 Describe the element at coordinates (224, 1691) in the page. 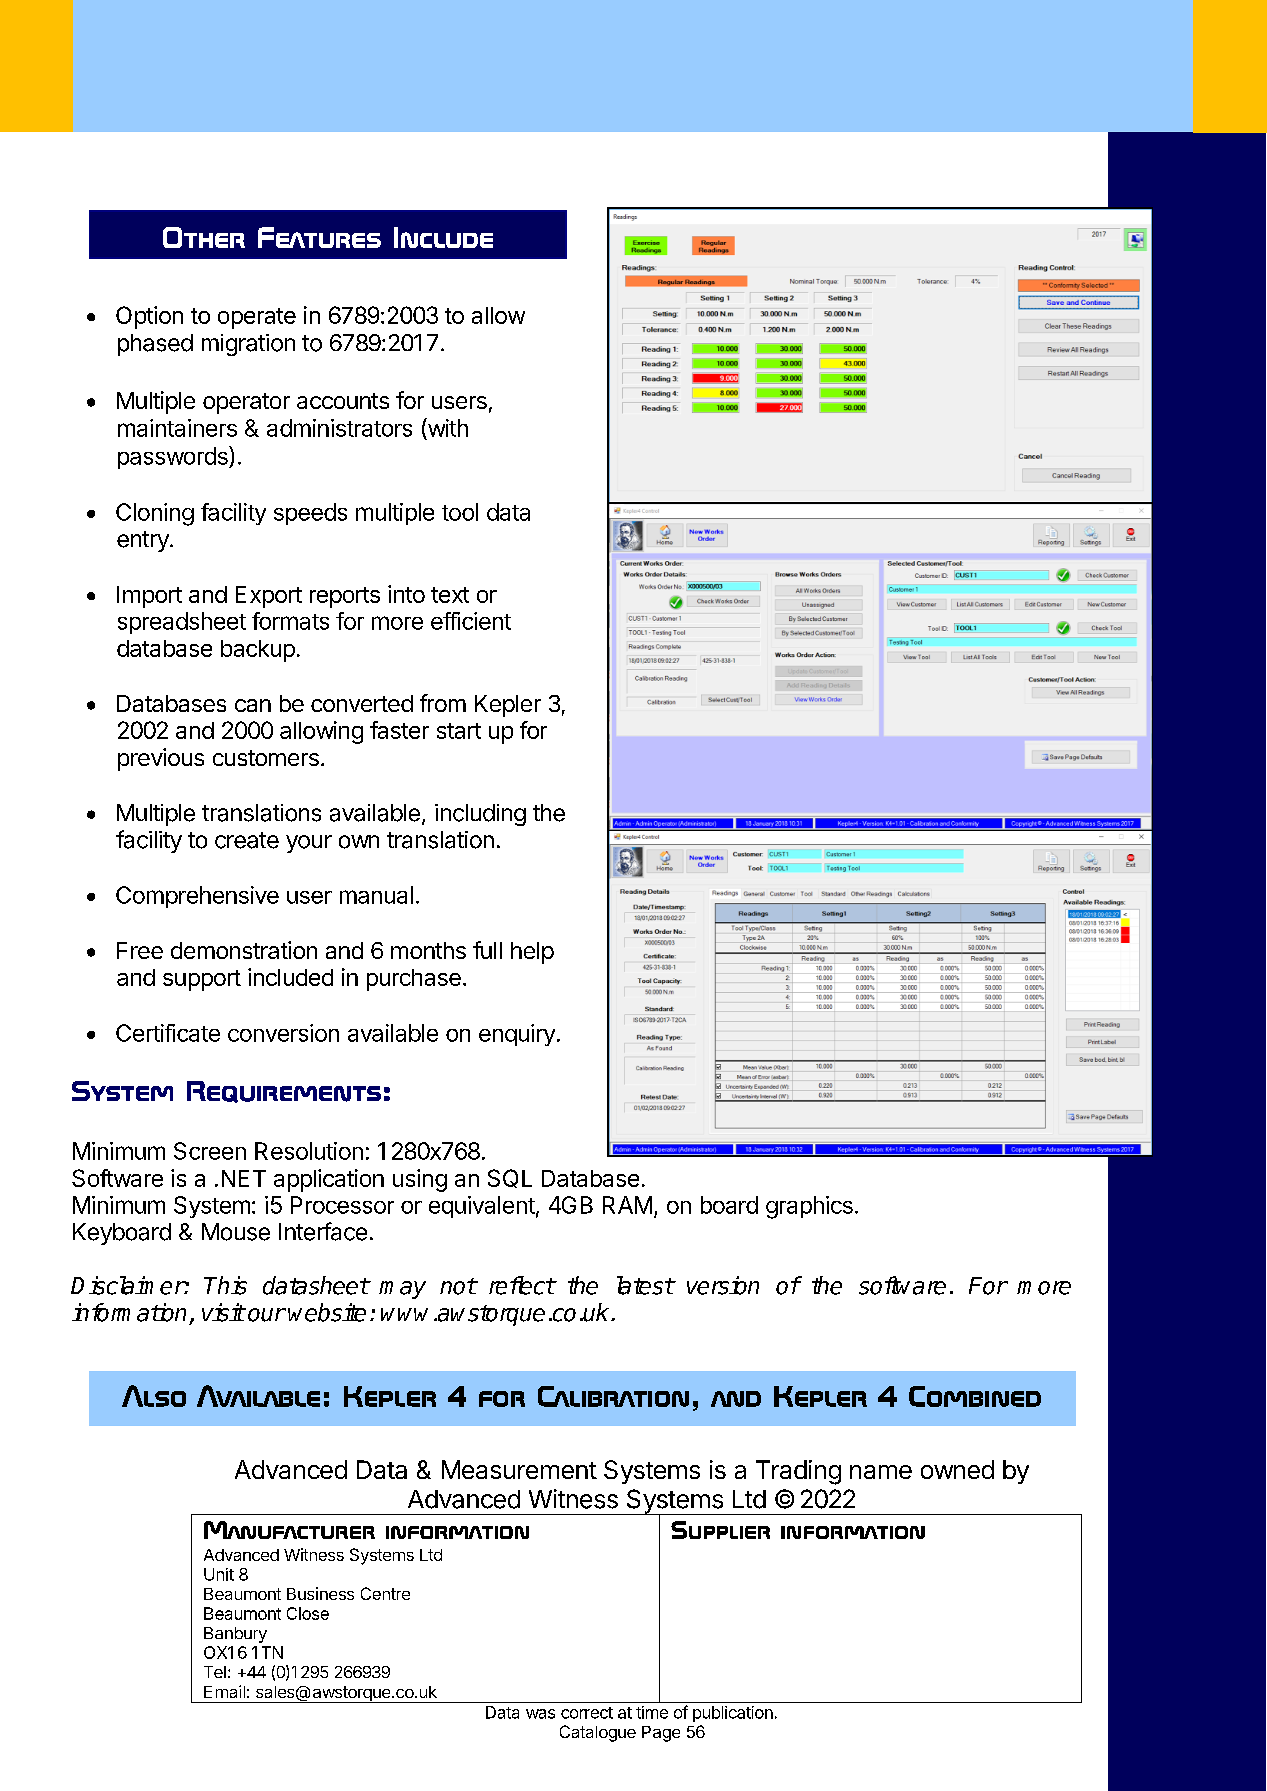

I see `Email` at that location.
